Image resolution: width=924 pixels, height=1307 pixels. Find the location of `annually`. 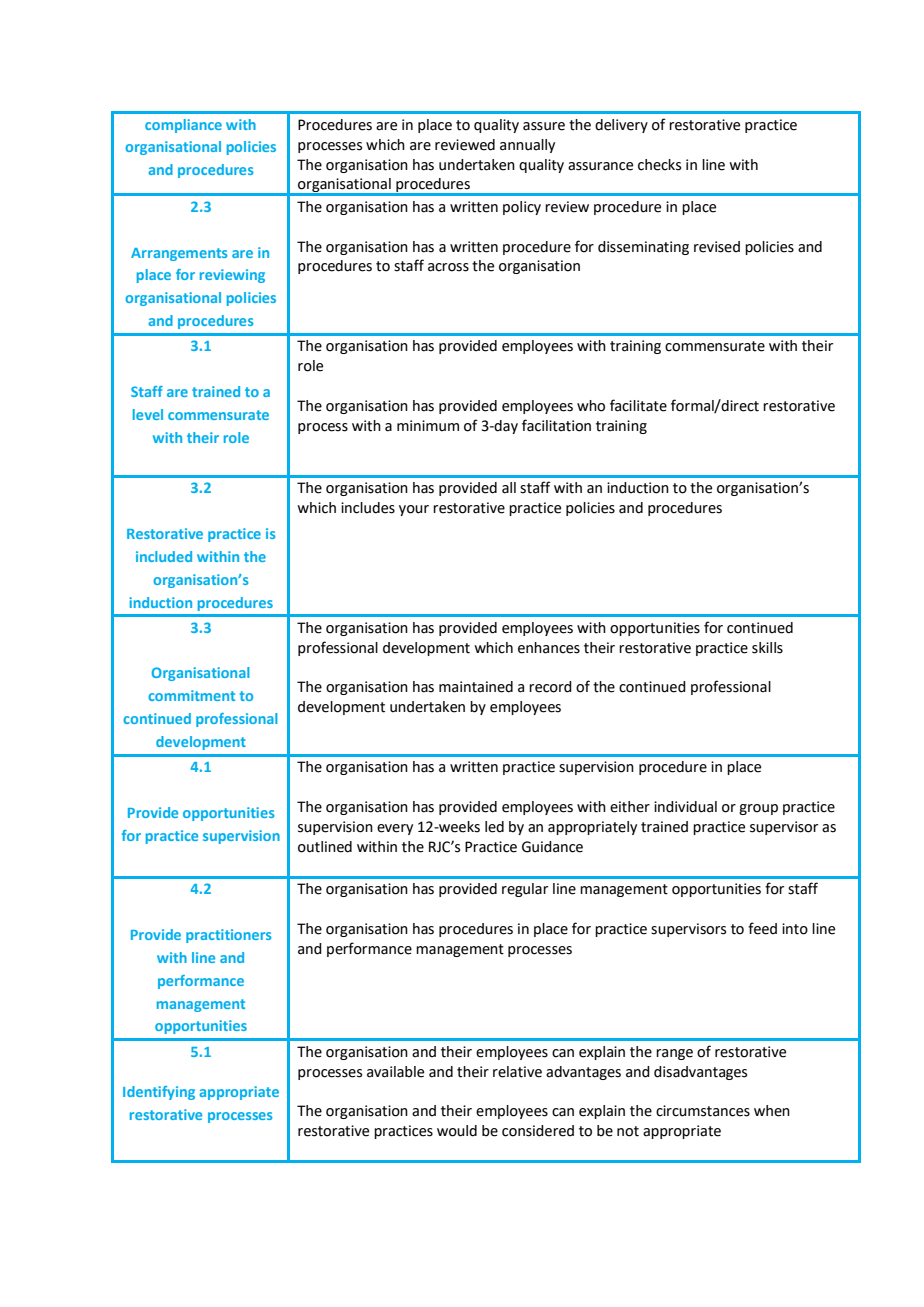

annually is located at coordinates (527, 146).
